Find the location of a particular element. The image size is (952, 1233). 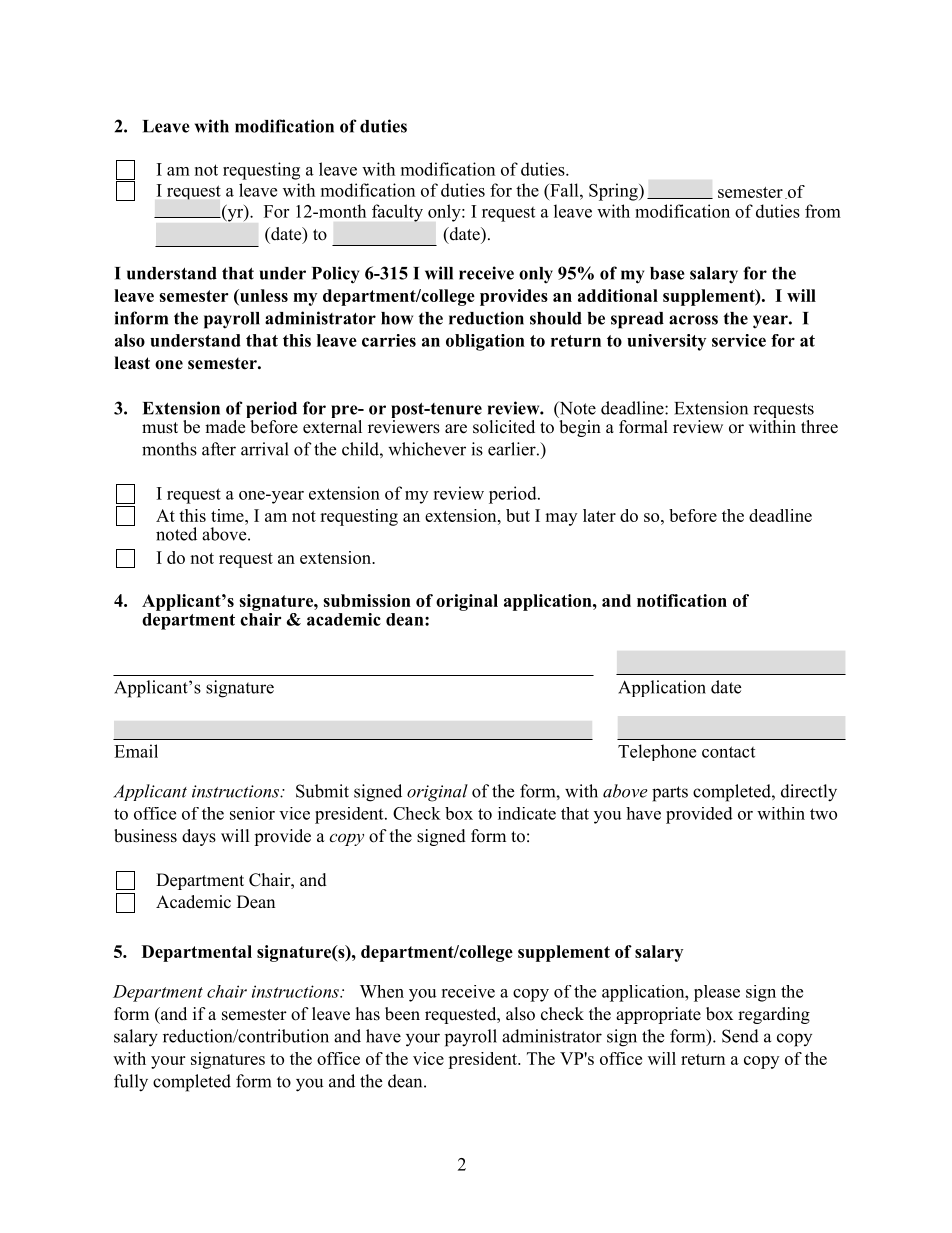

fully is located at coordinates (131, 1083).
